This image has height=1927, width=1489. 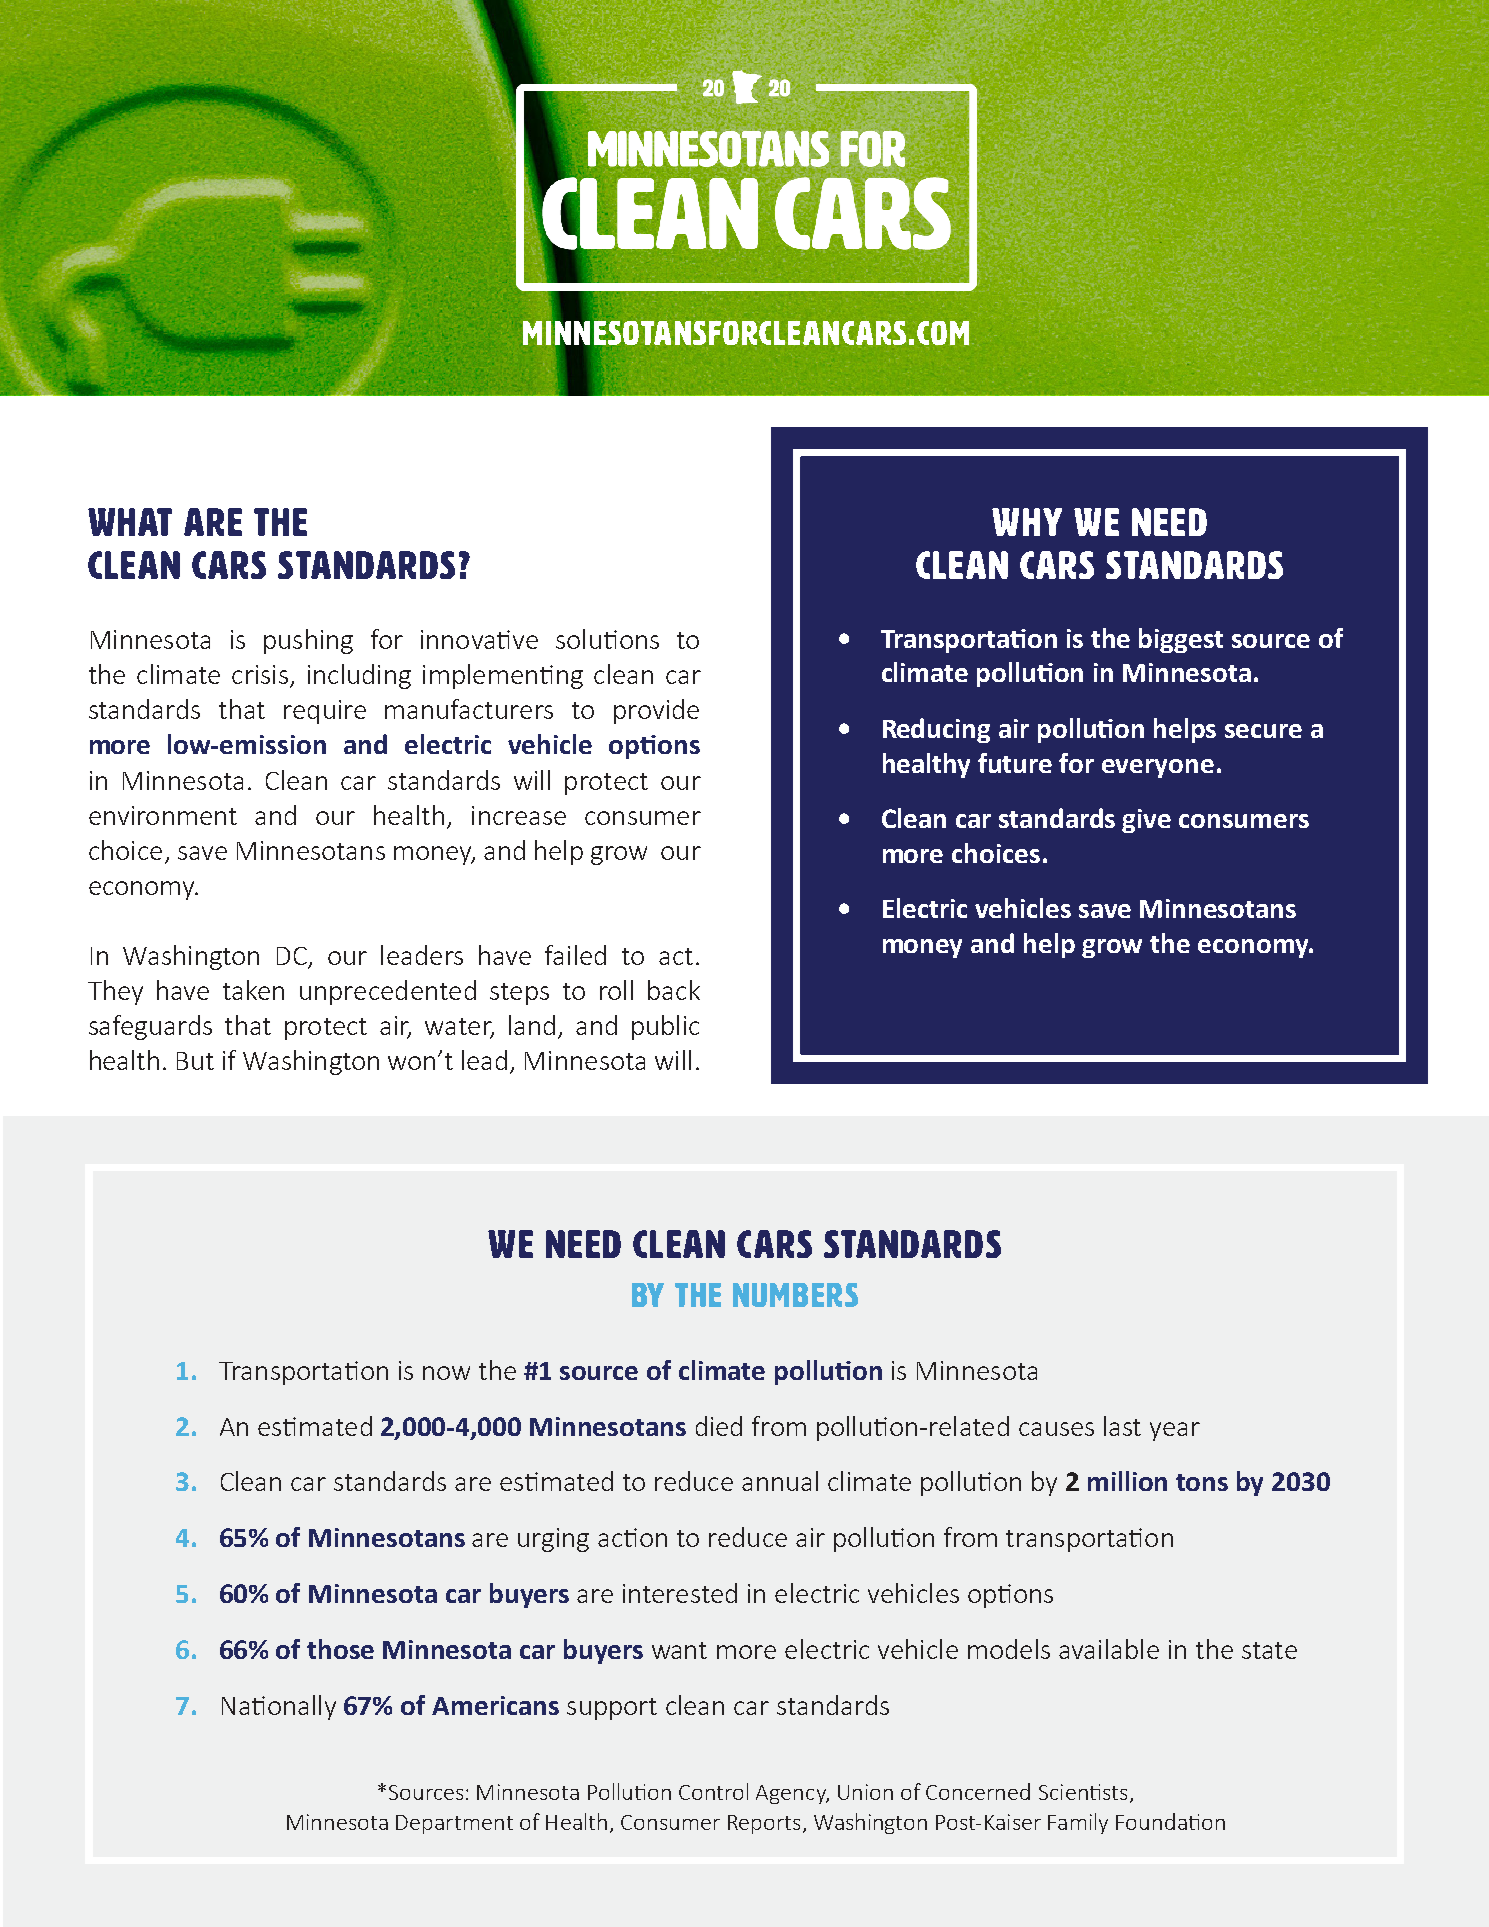 I want to click on NUMBERS, so click(x=795, y=1295).
